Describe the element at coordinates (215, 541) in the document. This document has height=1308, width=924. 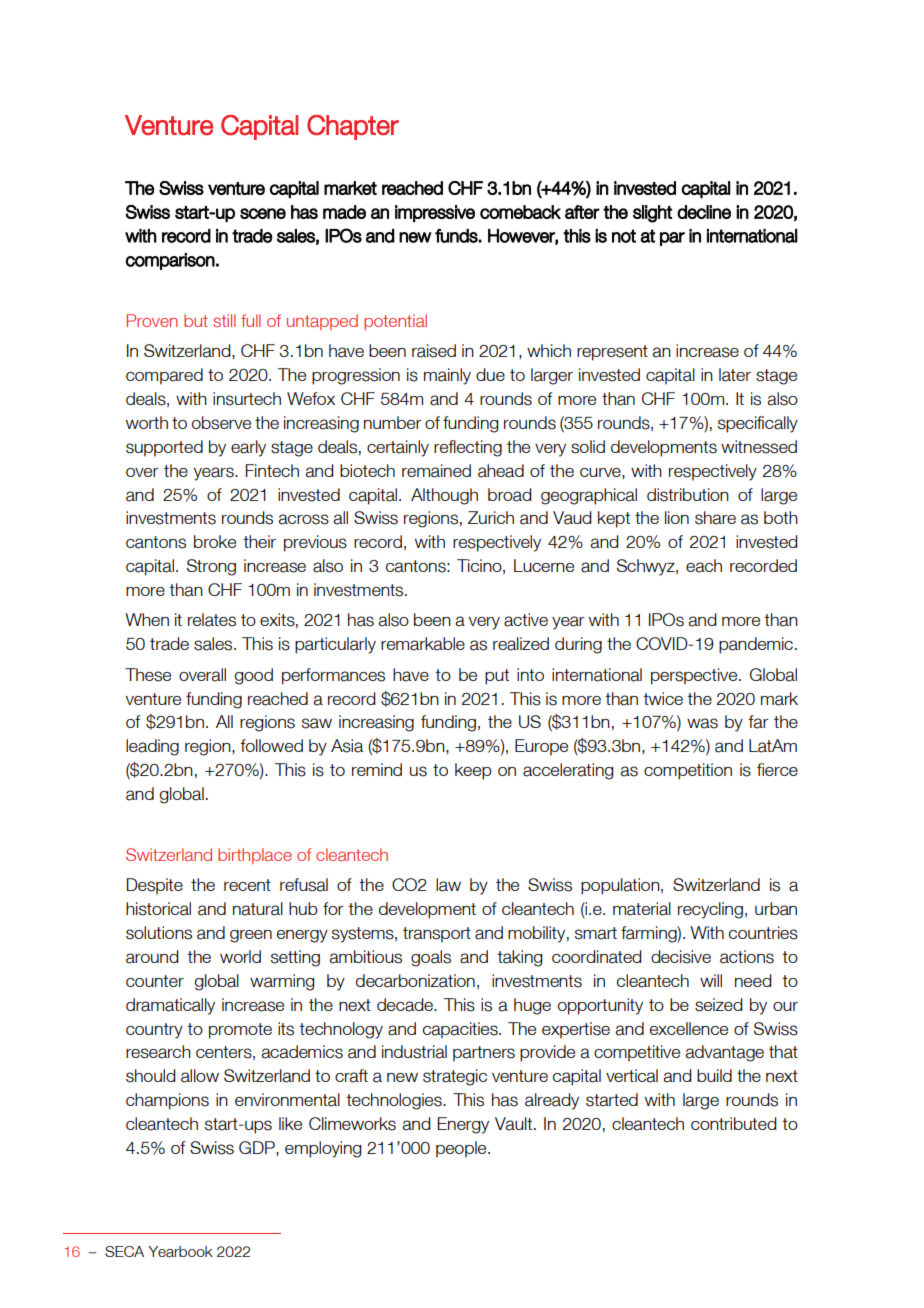
I see `broke` at that location.
